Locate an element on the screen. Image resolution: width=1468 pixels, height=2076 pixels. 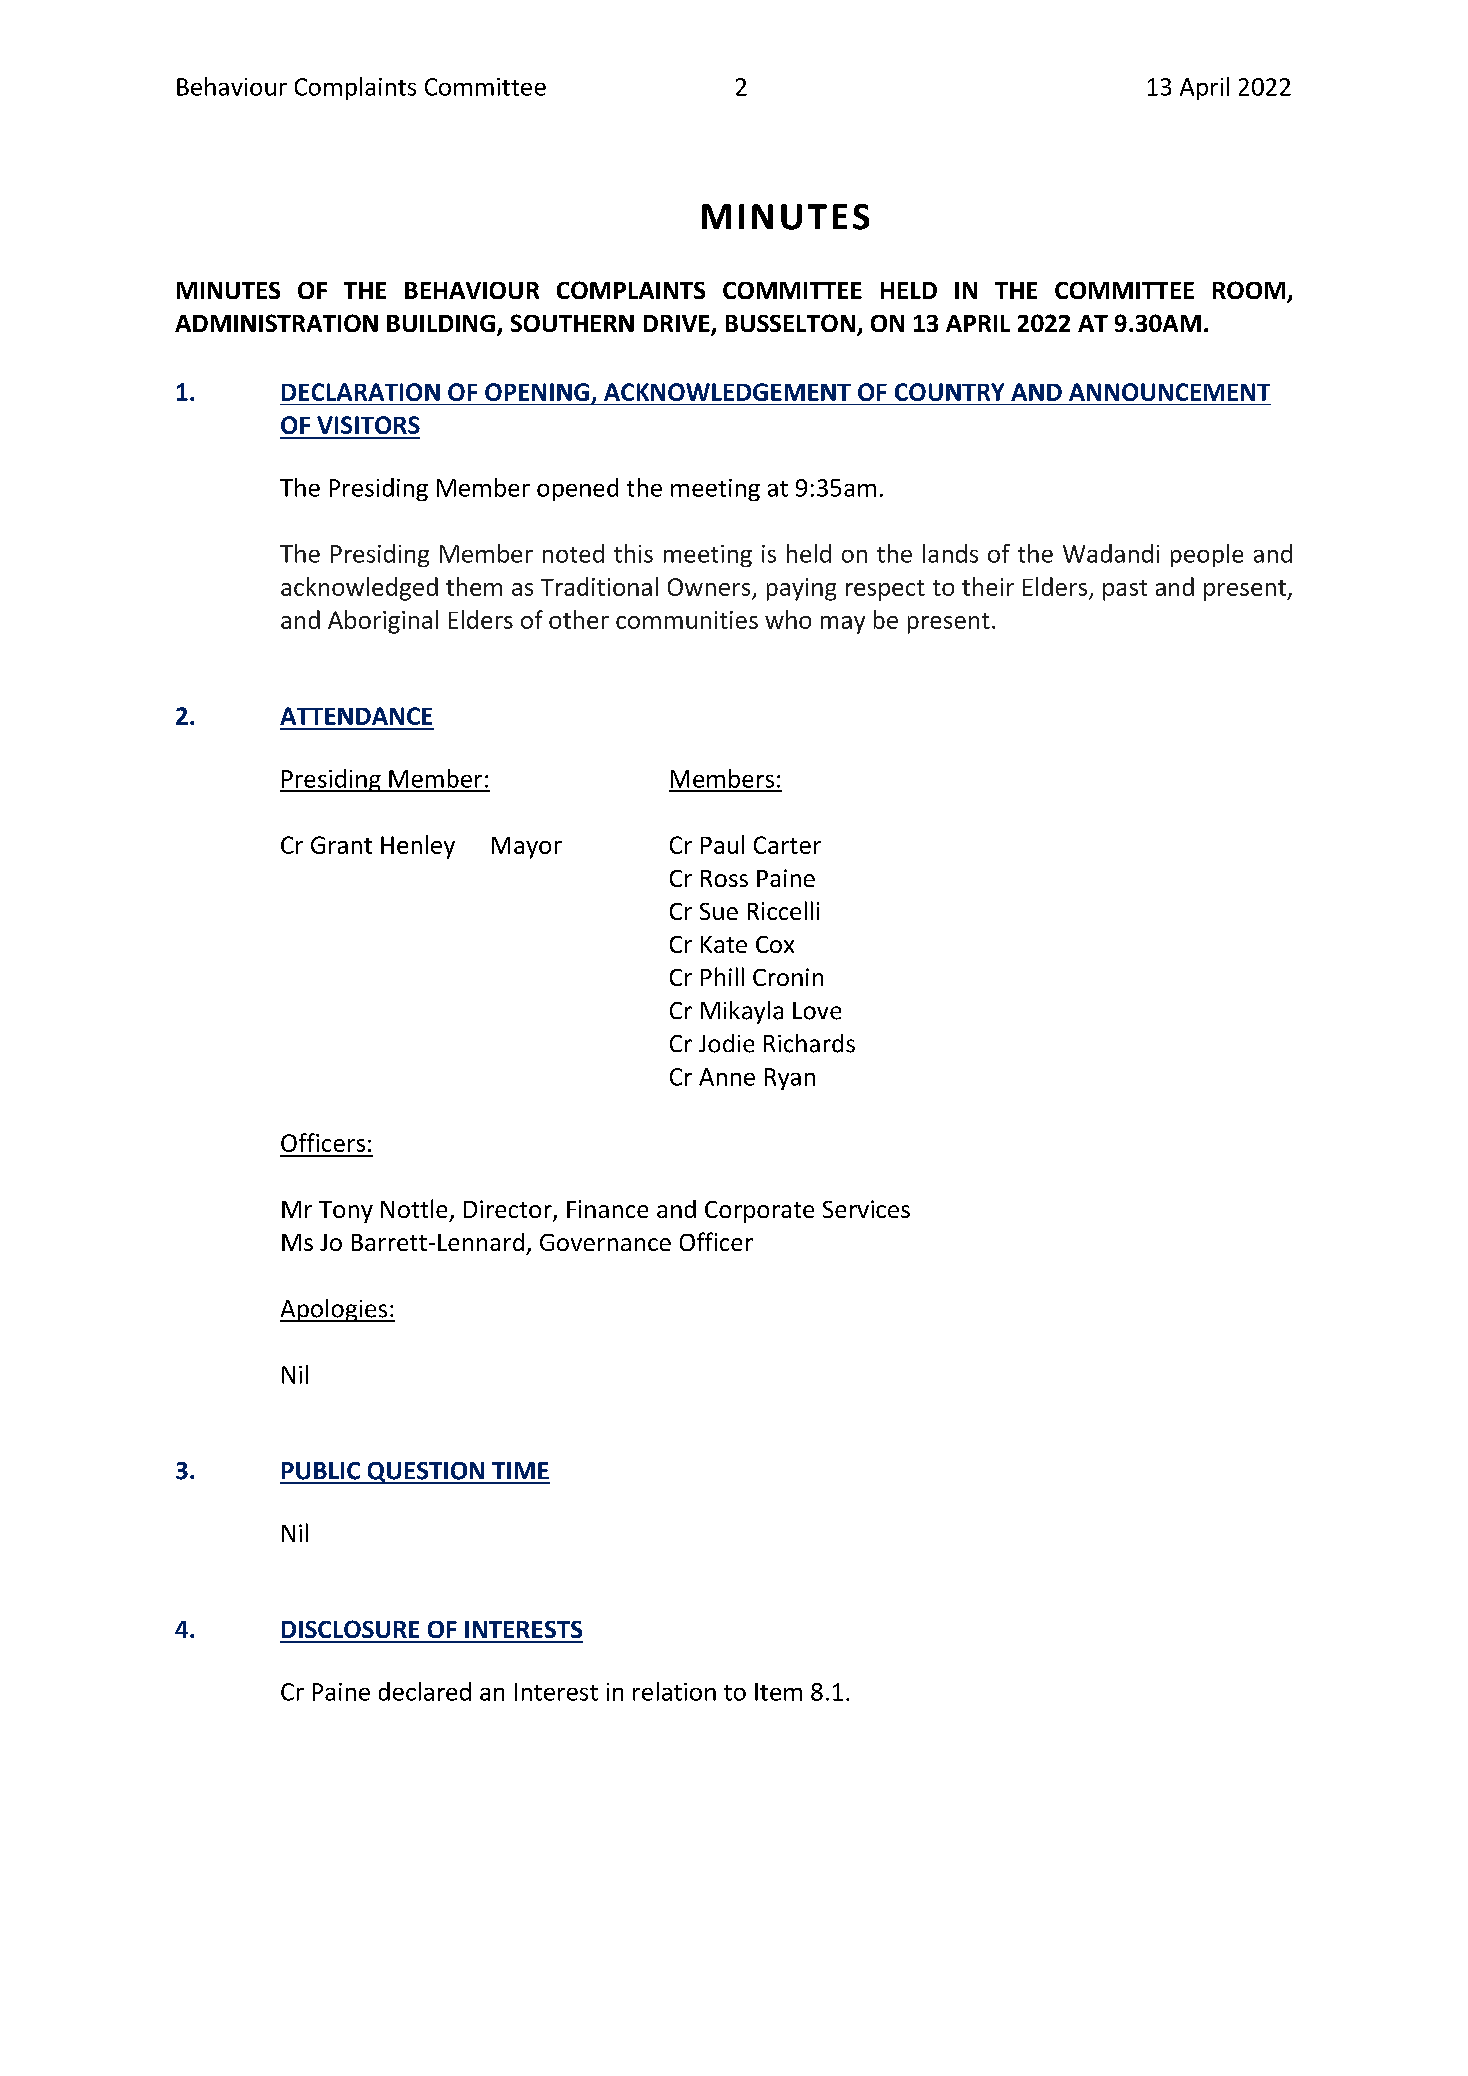
BUSSELTON is located at coordinates (790, 323).
